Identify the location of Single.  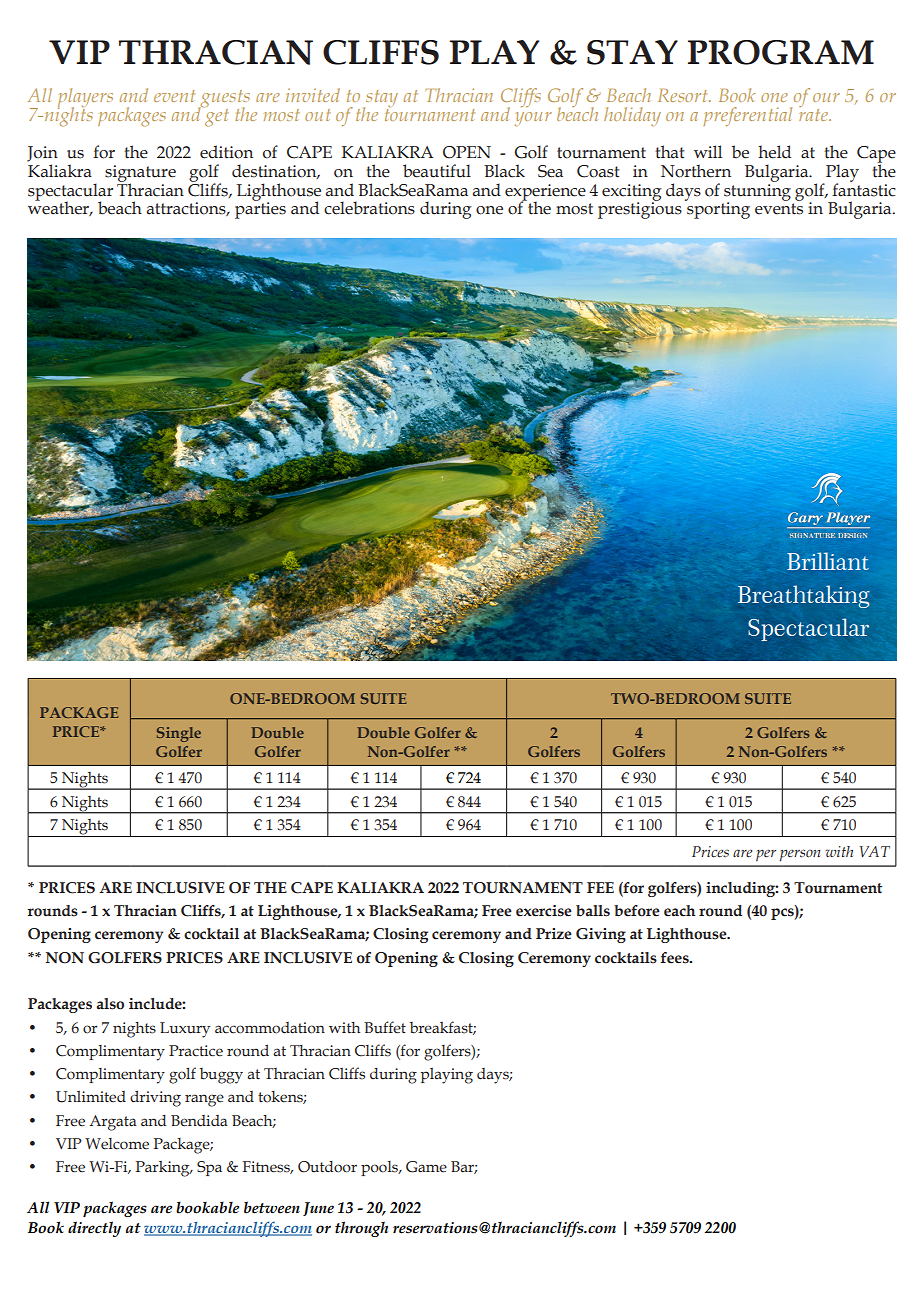
(179, 734).
